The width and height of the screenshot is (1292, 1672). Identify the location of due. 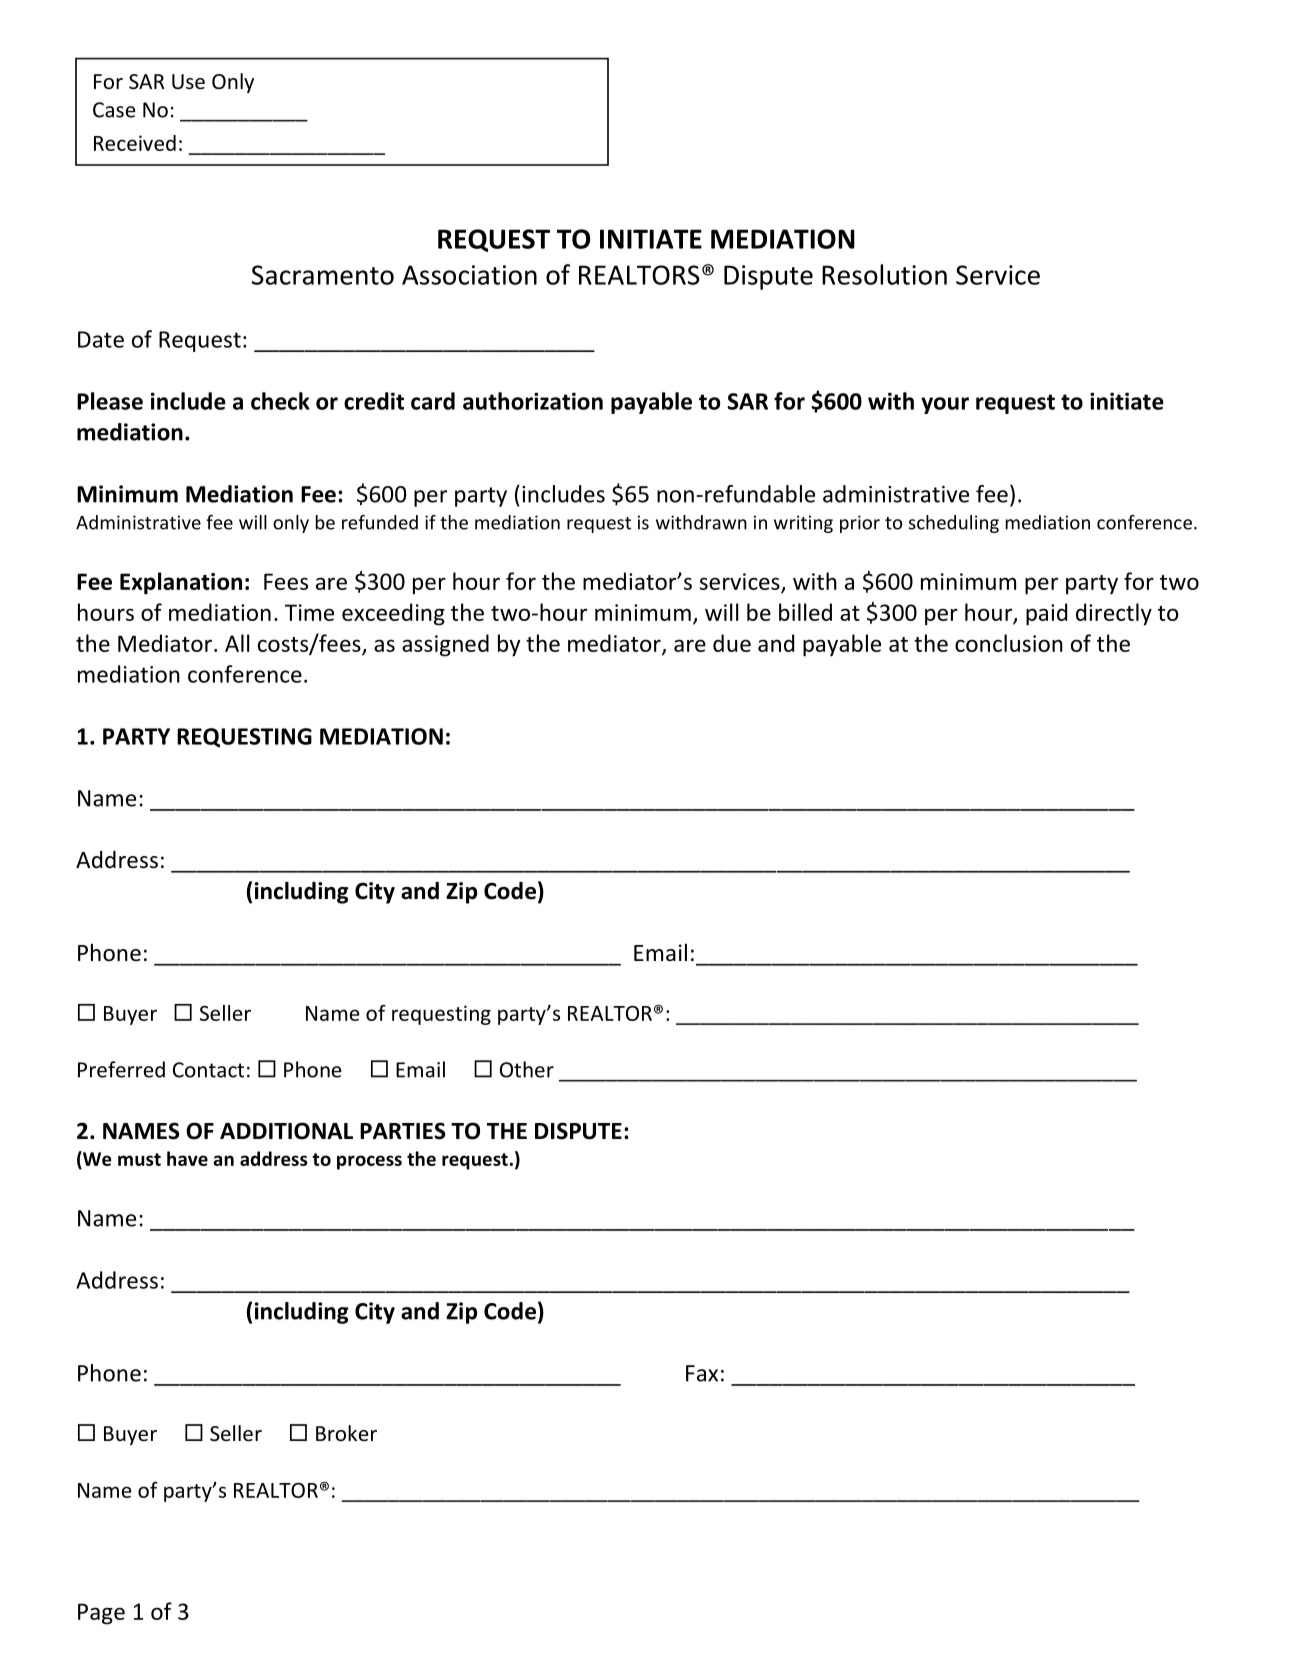
(732, 643).
